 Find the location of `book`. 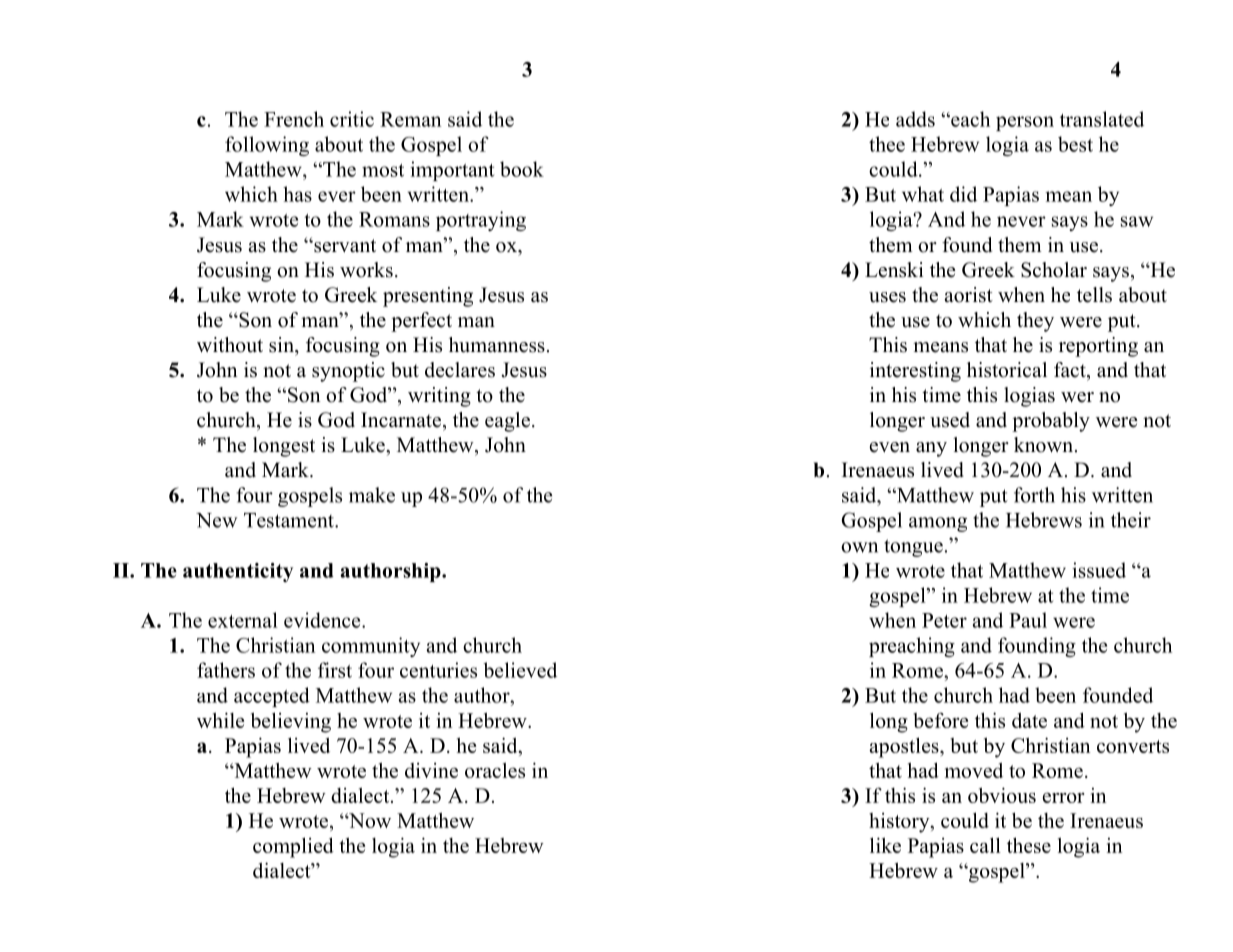

book is located at coordinates (522, 169).
